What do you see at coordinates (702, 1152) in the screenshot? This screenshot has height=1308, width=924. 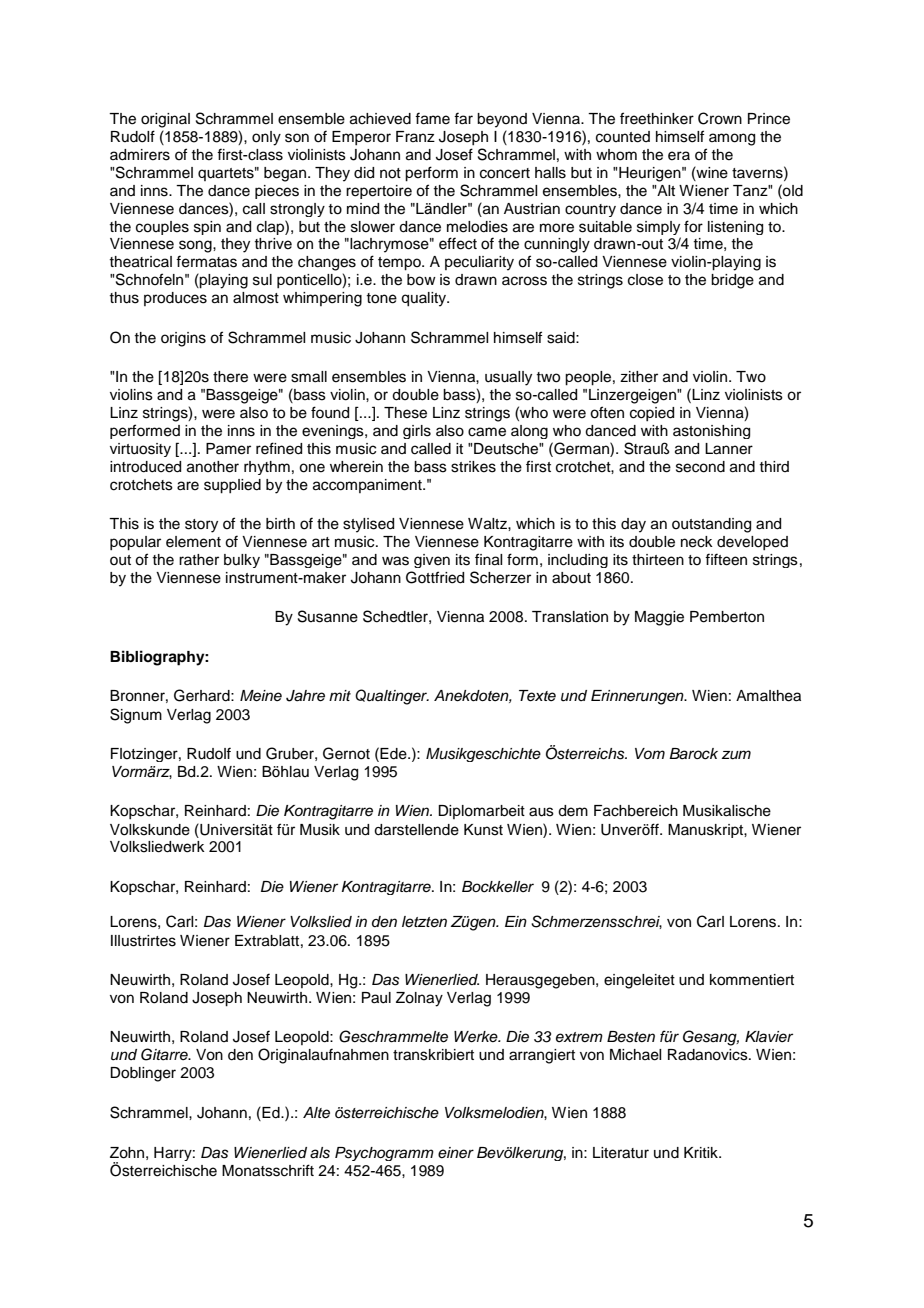 I see `Kritik` at bounding box center [702, 1152].
